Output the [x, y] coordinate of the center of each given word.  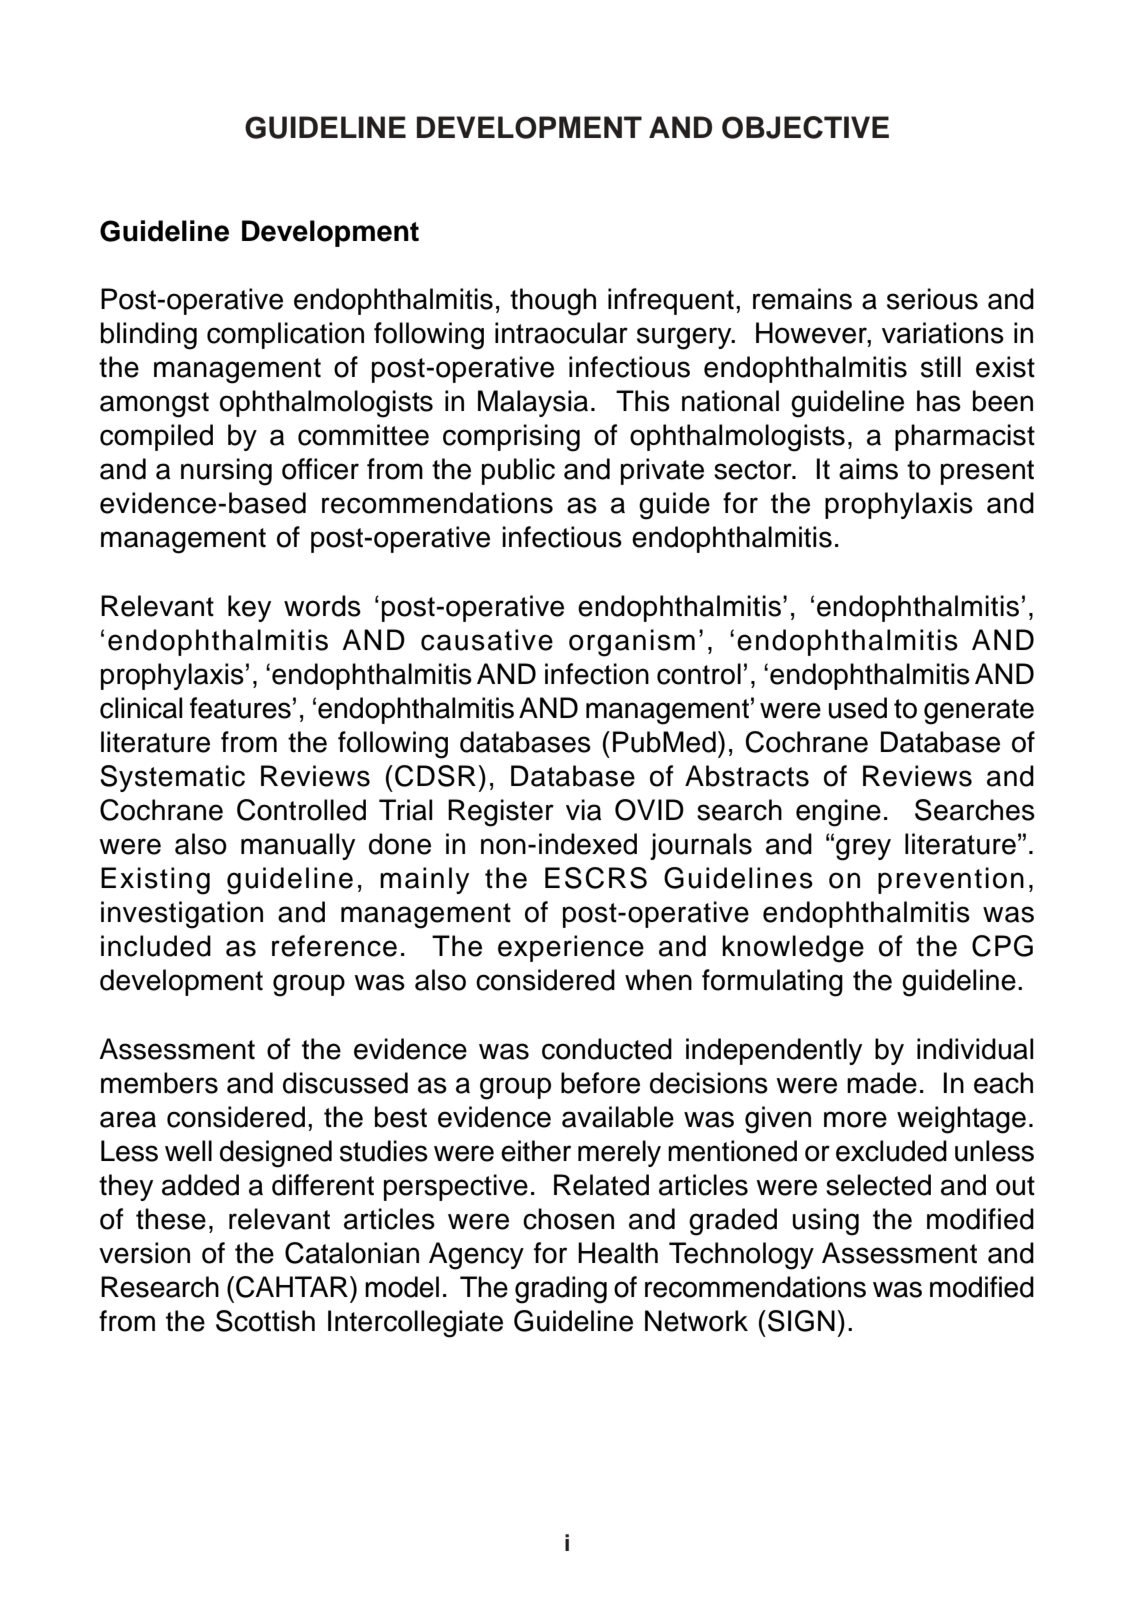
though [553, 302]
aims [868, 469]
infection [597, 674]
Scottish [265, 1321]
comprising [511, 438]
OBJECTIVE [805, 127]
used [858, 708]
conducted [607, 1049]
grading [561, 1290]
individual [975, 1049]
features [240, 708]
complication [285, 335]
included [156, 946]
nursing [226, 472]
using [826, 1222]
